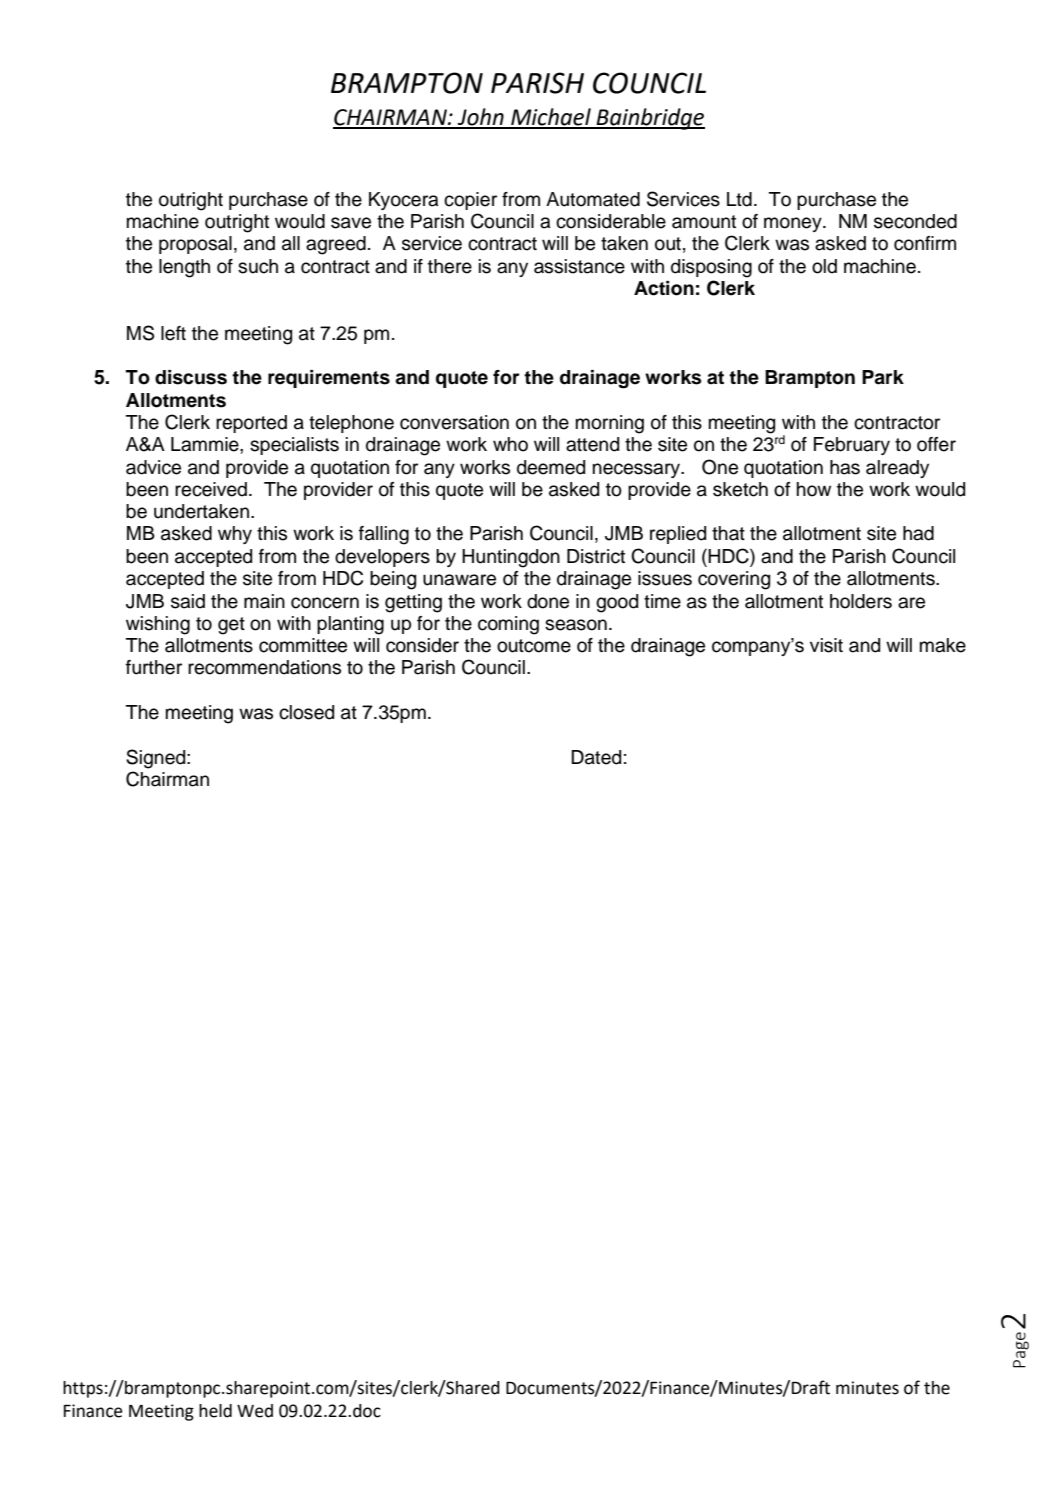 This screenshot has height=1485, width=1050. What do you see at coordinates (593, 199) in the screenshot?
I see `Automated` at bounding box center [593, 199].
